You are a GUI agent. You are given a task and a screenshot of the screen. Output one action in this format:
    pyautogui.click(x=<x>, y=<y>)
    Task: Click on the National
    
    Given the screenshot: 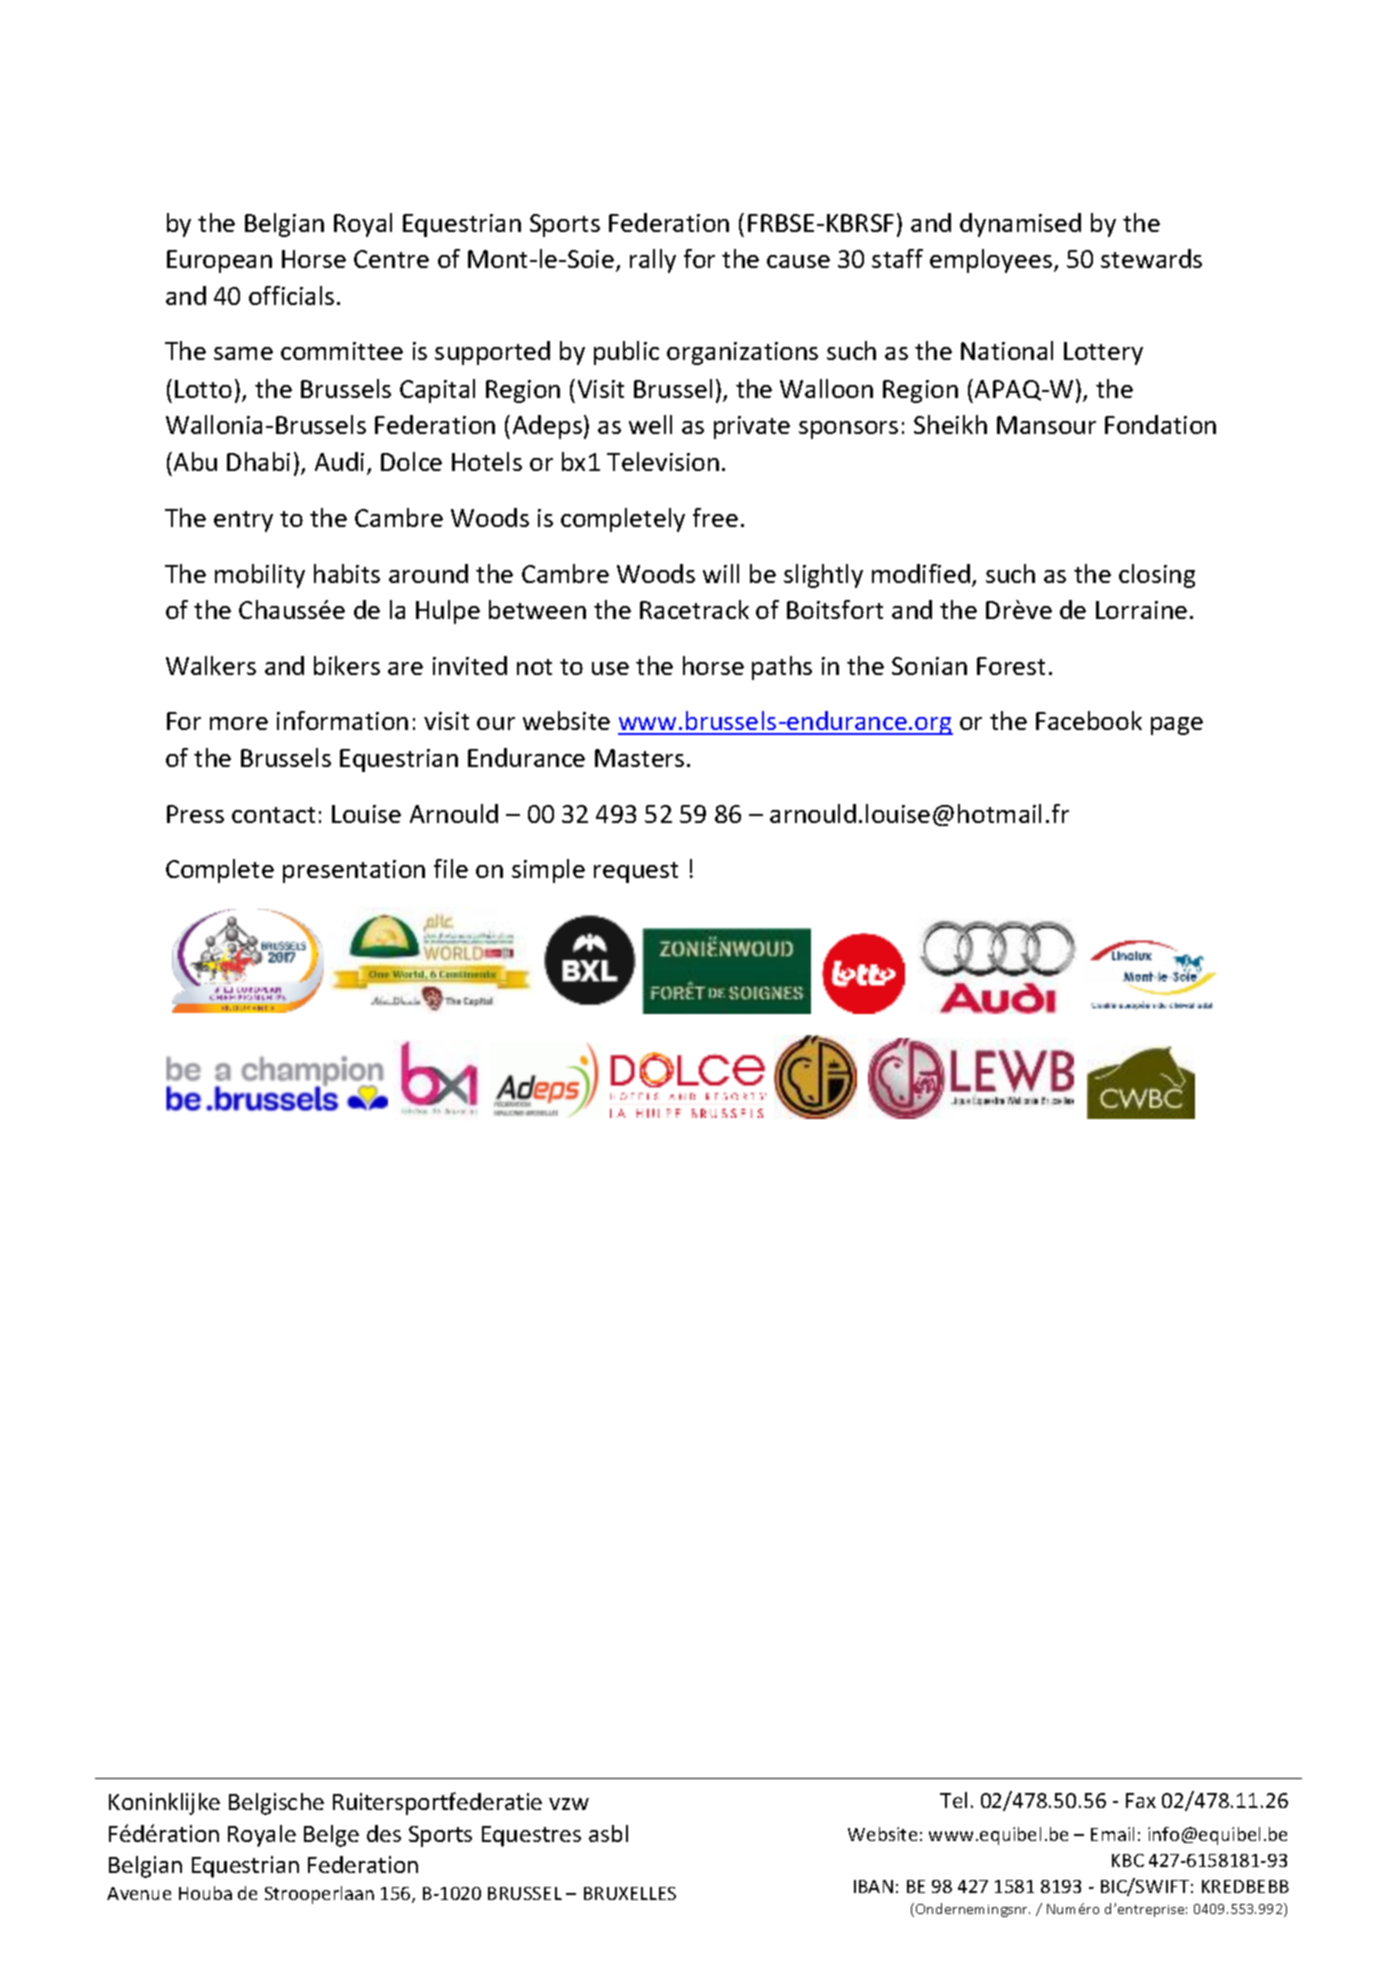 What is the action you would take?
    pyautogui.click(x=1007, y=350)
